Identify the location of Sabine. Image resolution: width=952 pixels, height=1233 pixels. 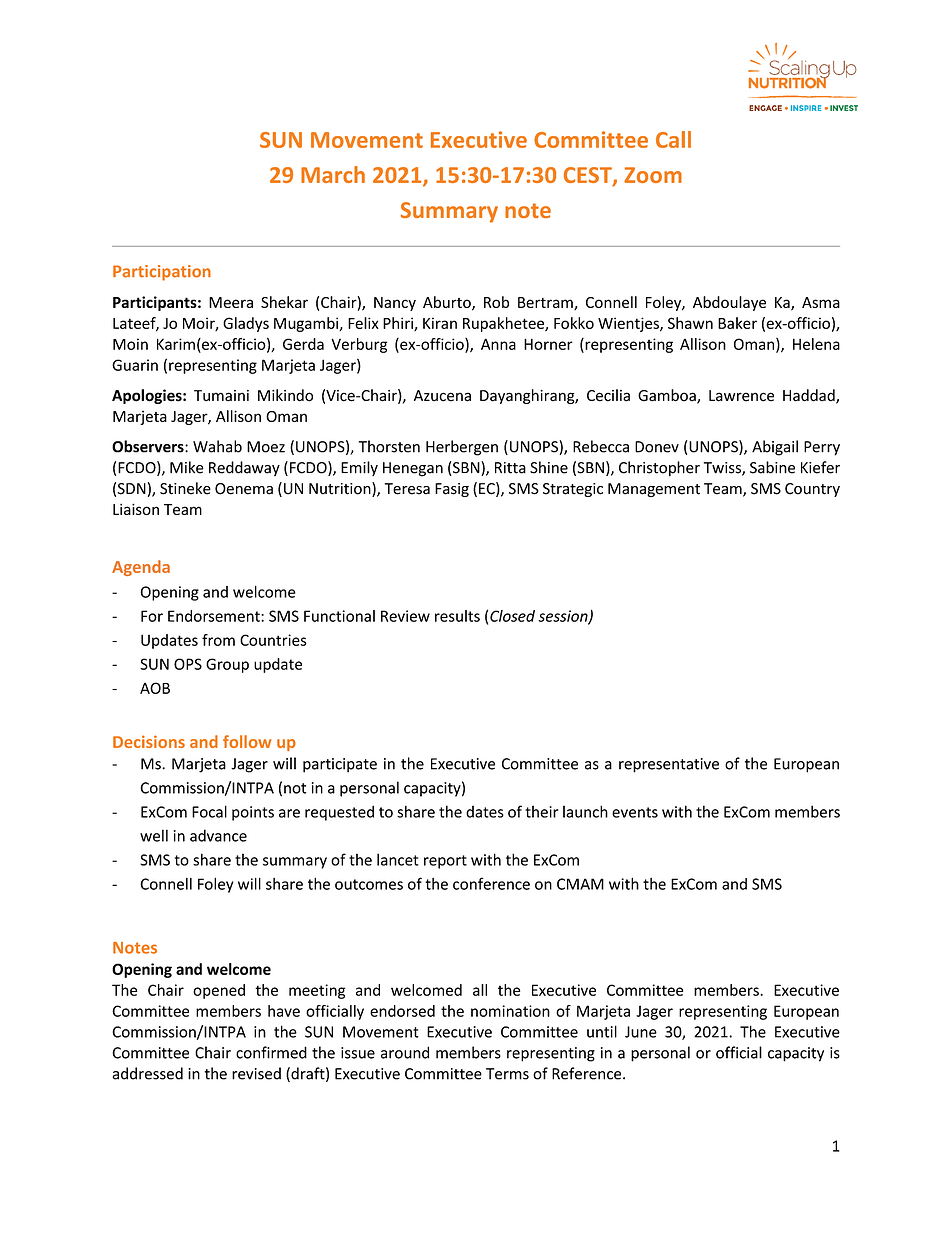
(772, 467).
